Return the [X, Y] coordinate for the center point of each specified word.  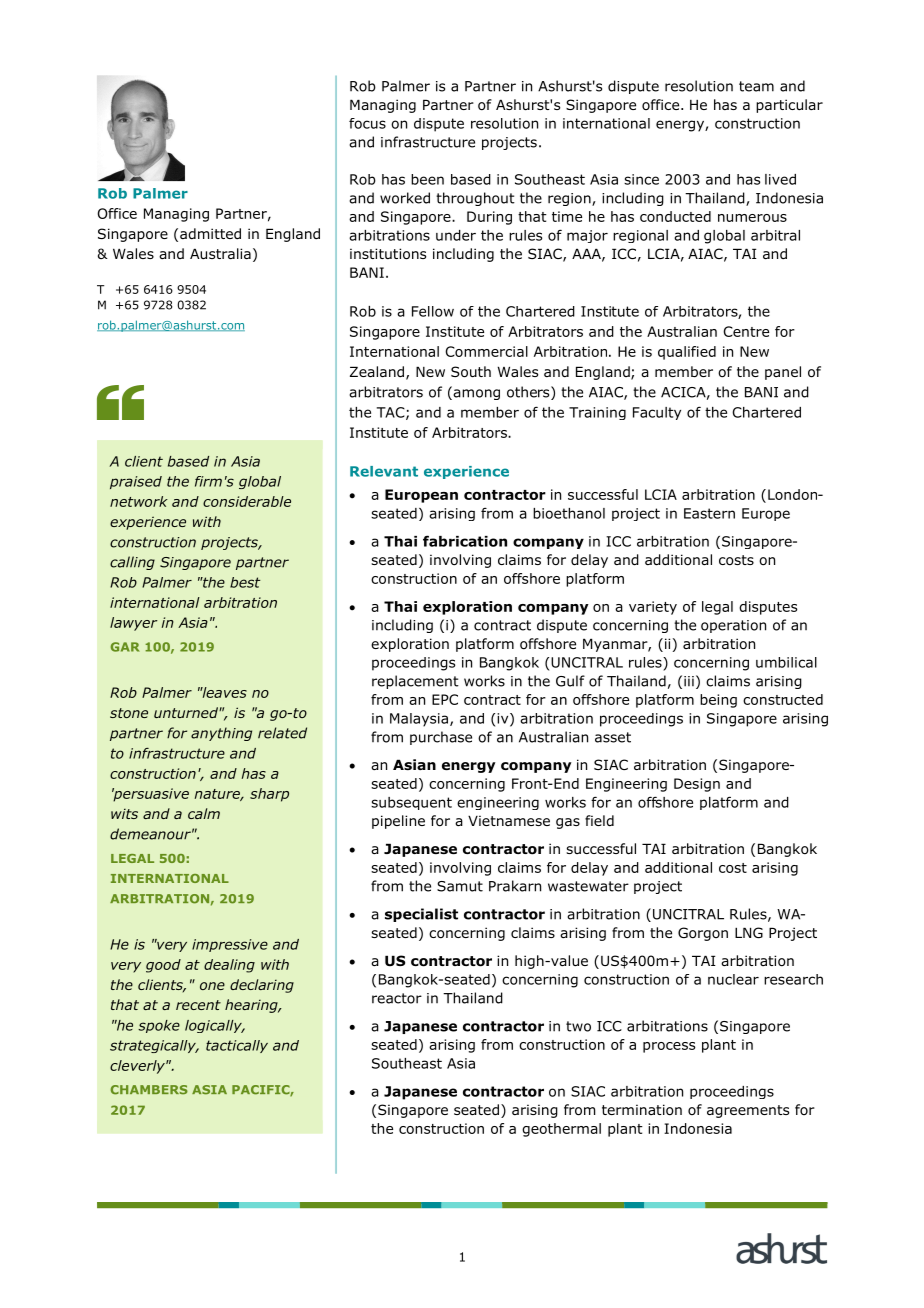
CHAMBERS [149, 1090]
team [756, 86]
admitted [210, 233]
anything [221, 734]
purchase [441, 738]
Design [697, 785]
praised [136, 482]
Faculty [657, 413]
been [427, 179]
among [475, 393]
